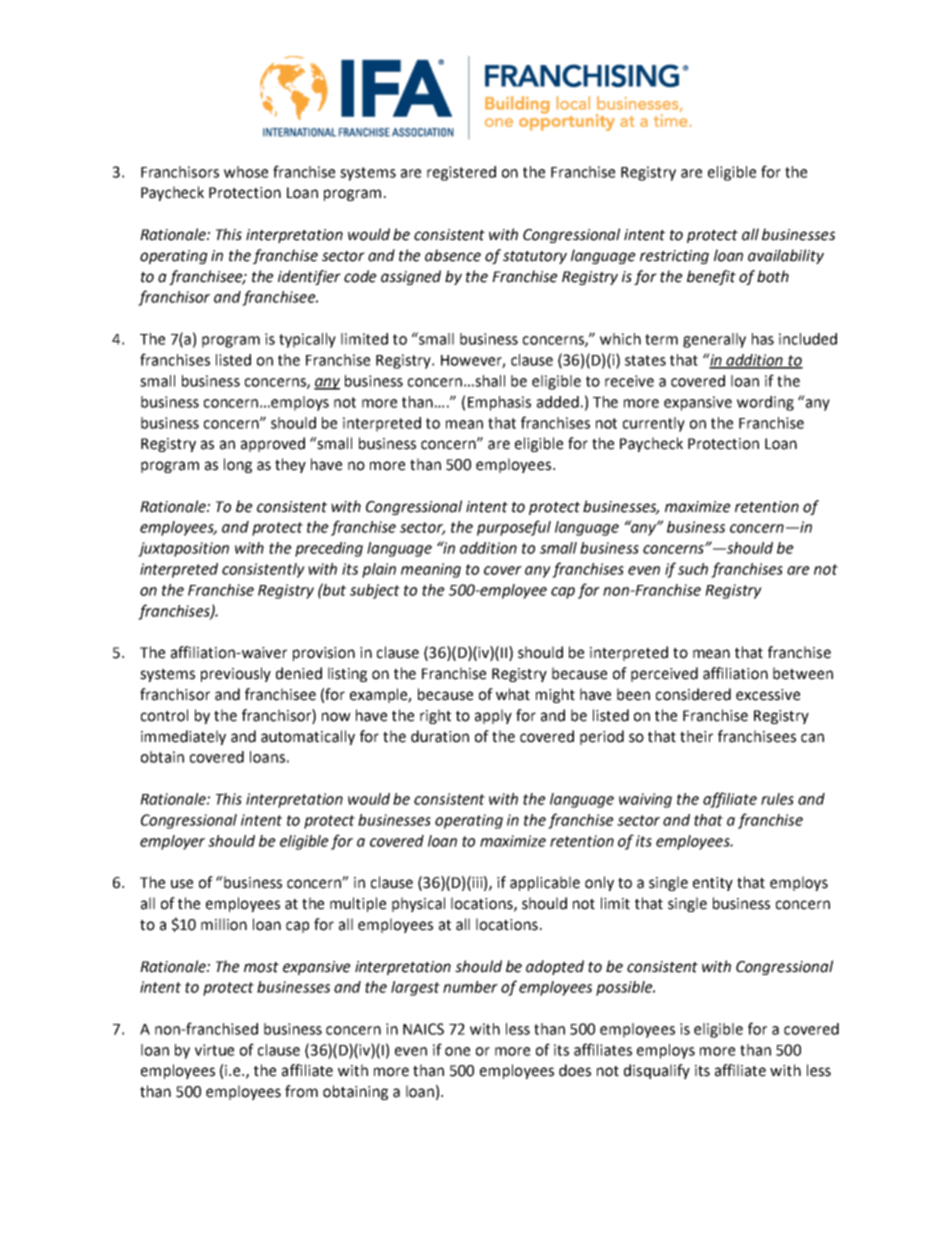  What do you see at coordinates (803, 673) in the screenshot?
I see `between` at bounding box center [803, 673].
